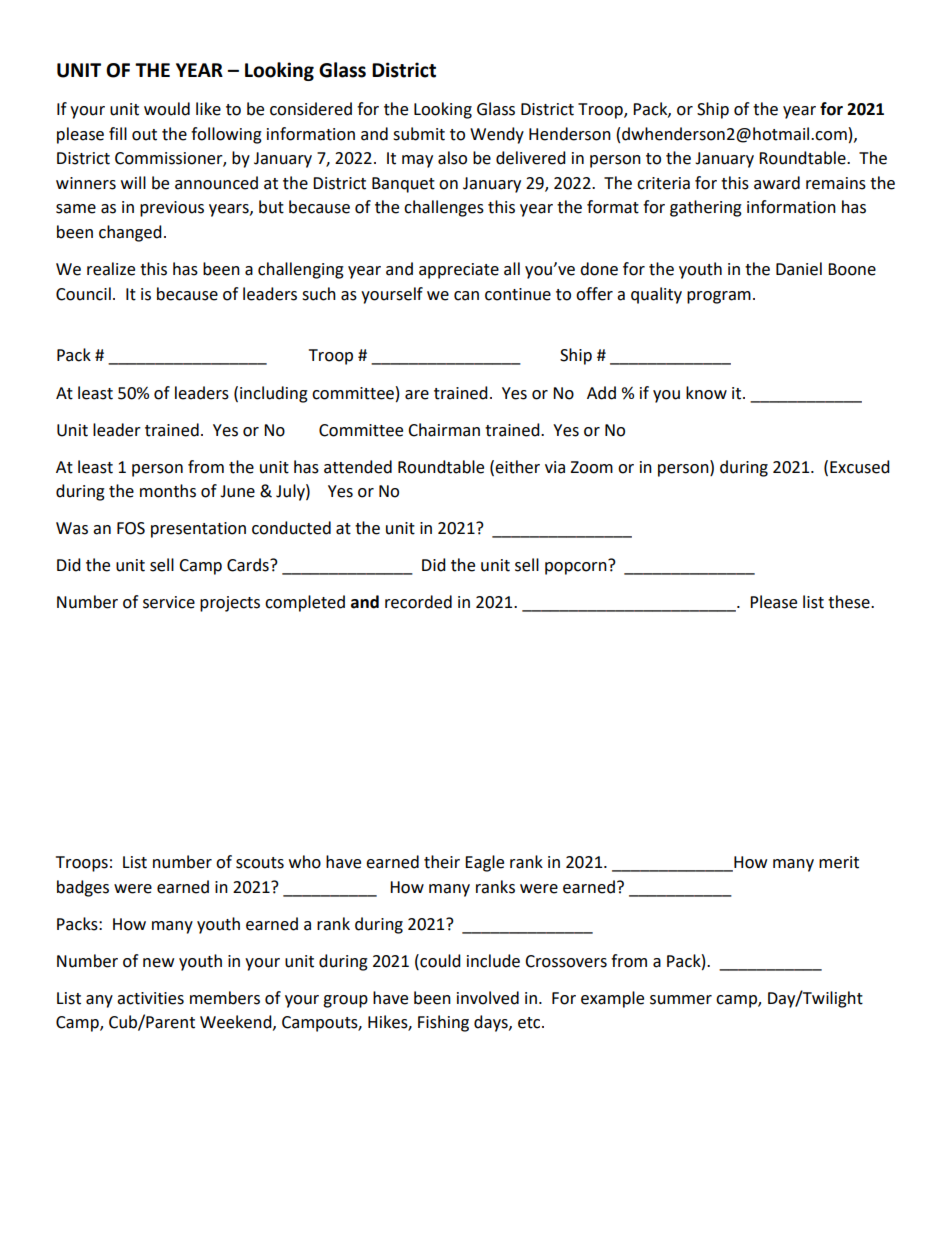  Describe the element at coordinates (497, 135) in the image. I see `Wendy` at that location.
